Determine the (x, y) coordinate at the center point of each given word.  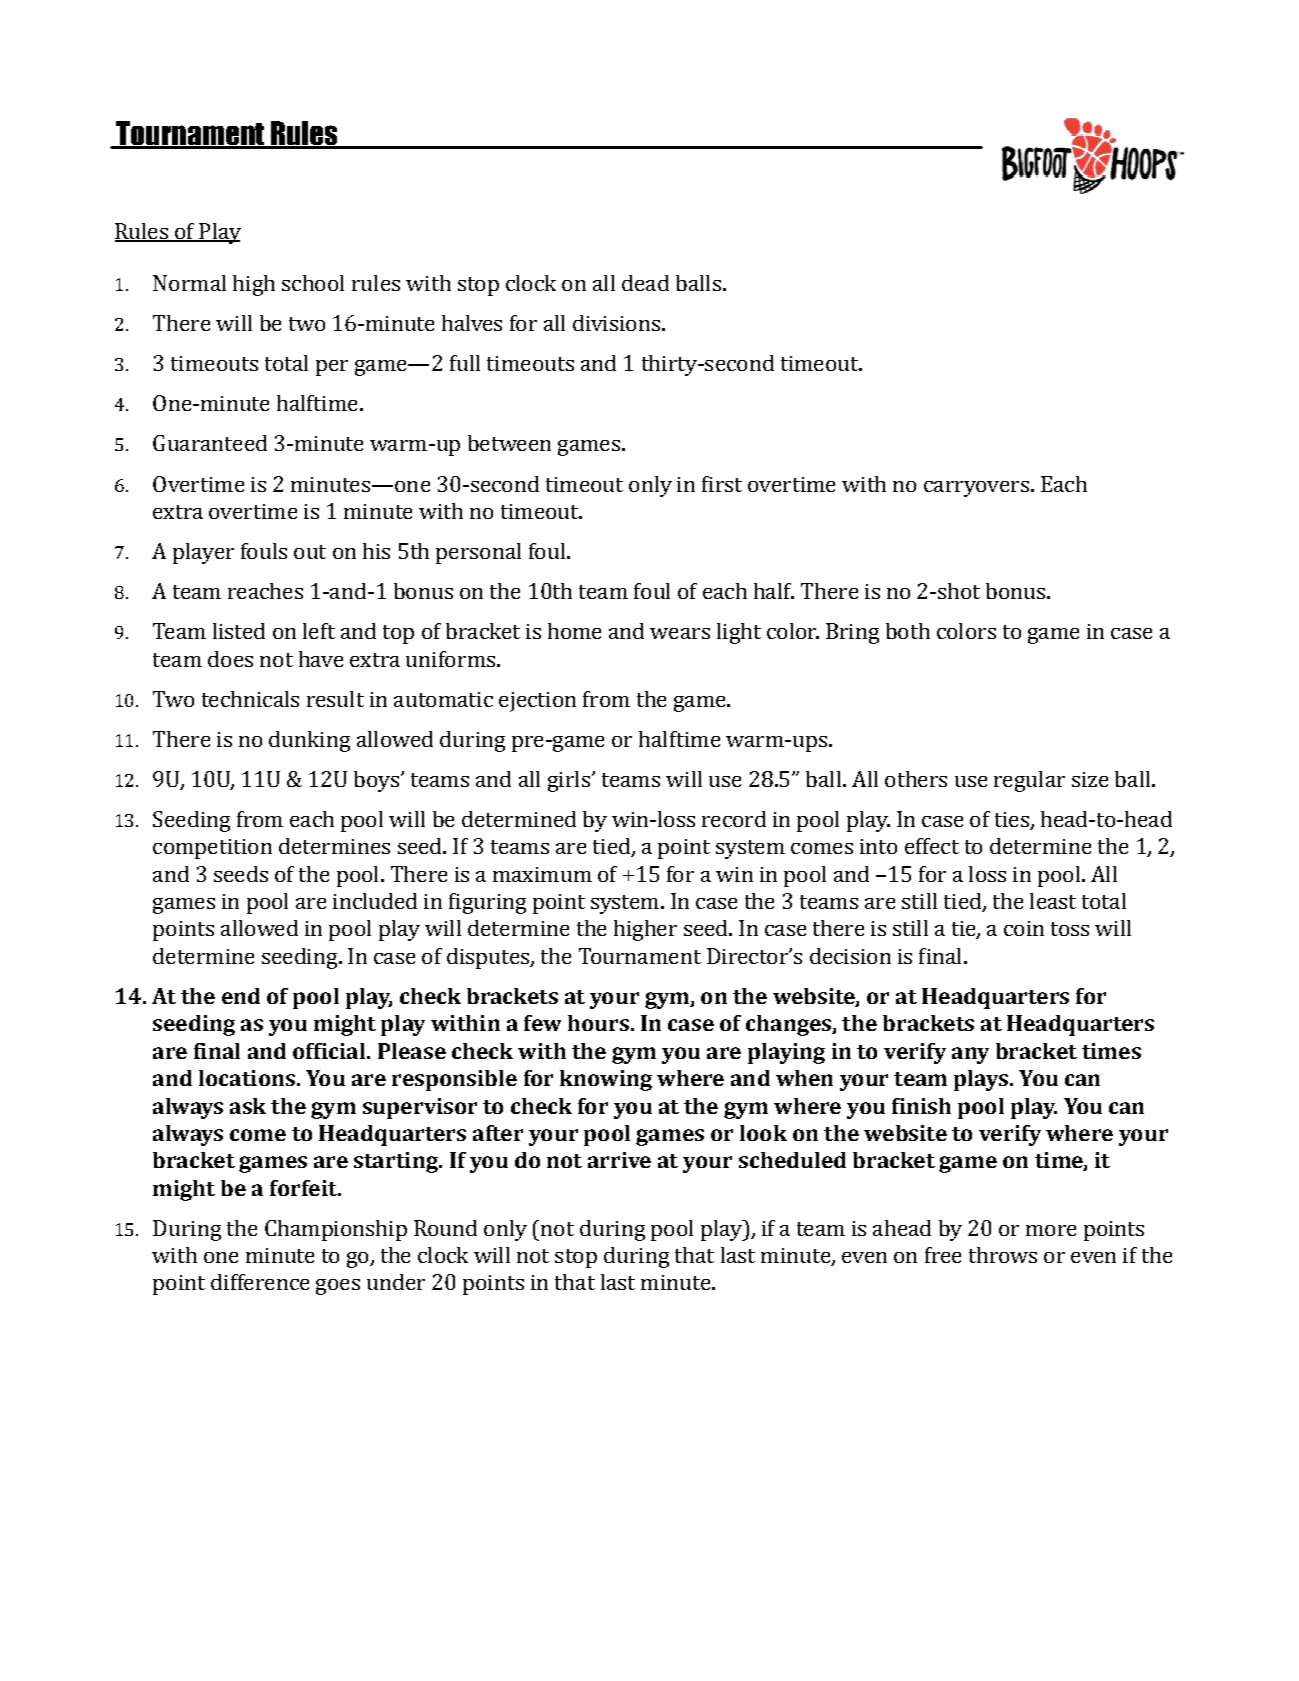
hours (598, 1023)
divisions (616, 323)
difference (260, 1282)
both (908, 631)
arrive (619, 1160)
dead (645, 283)
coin (1024, 928)
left (319, 631)
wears (680, 633)
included (375, 901)
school (313, 283)
